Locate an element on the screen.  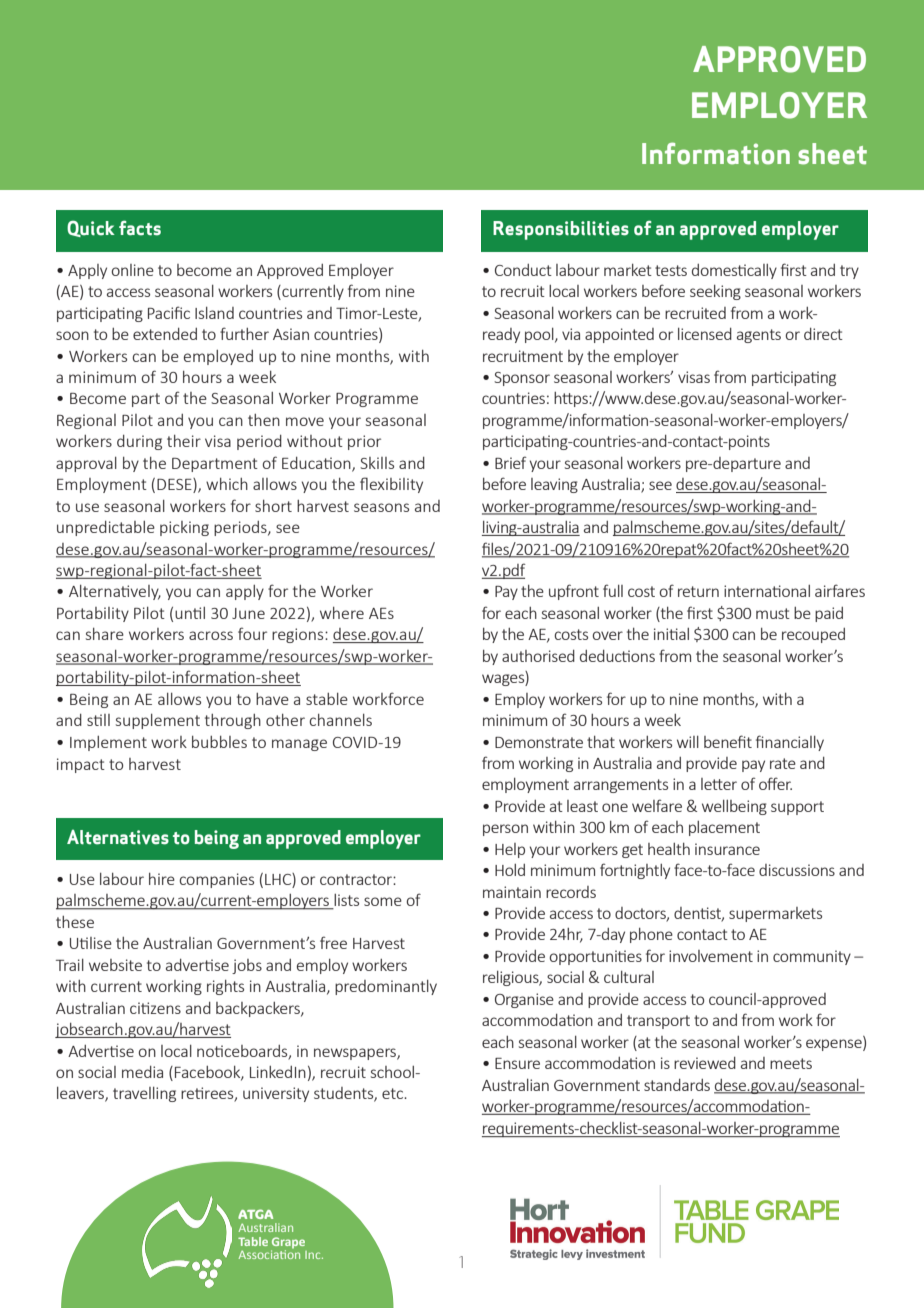
Inc is located at coordinates (314, 1255).
